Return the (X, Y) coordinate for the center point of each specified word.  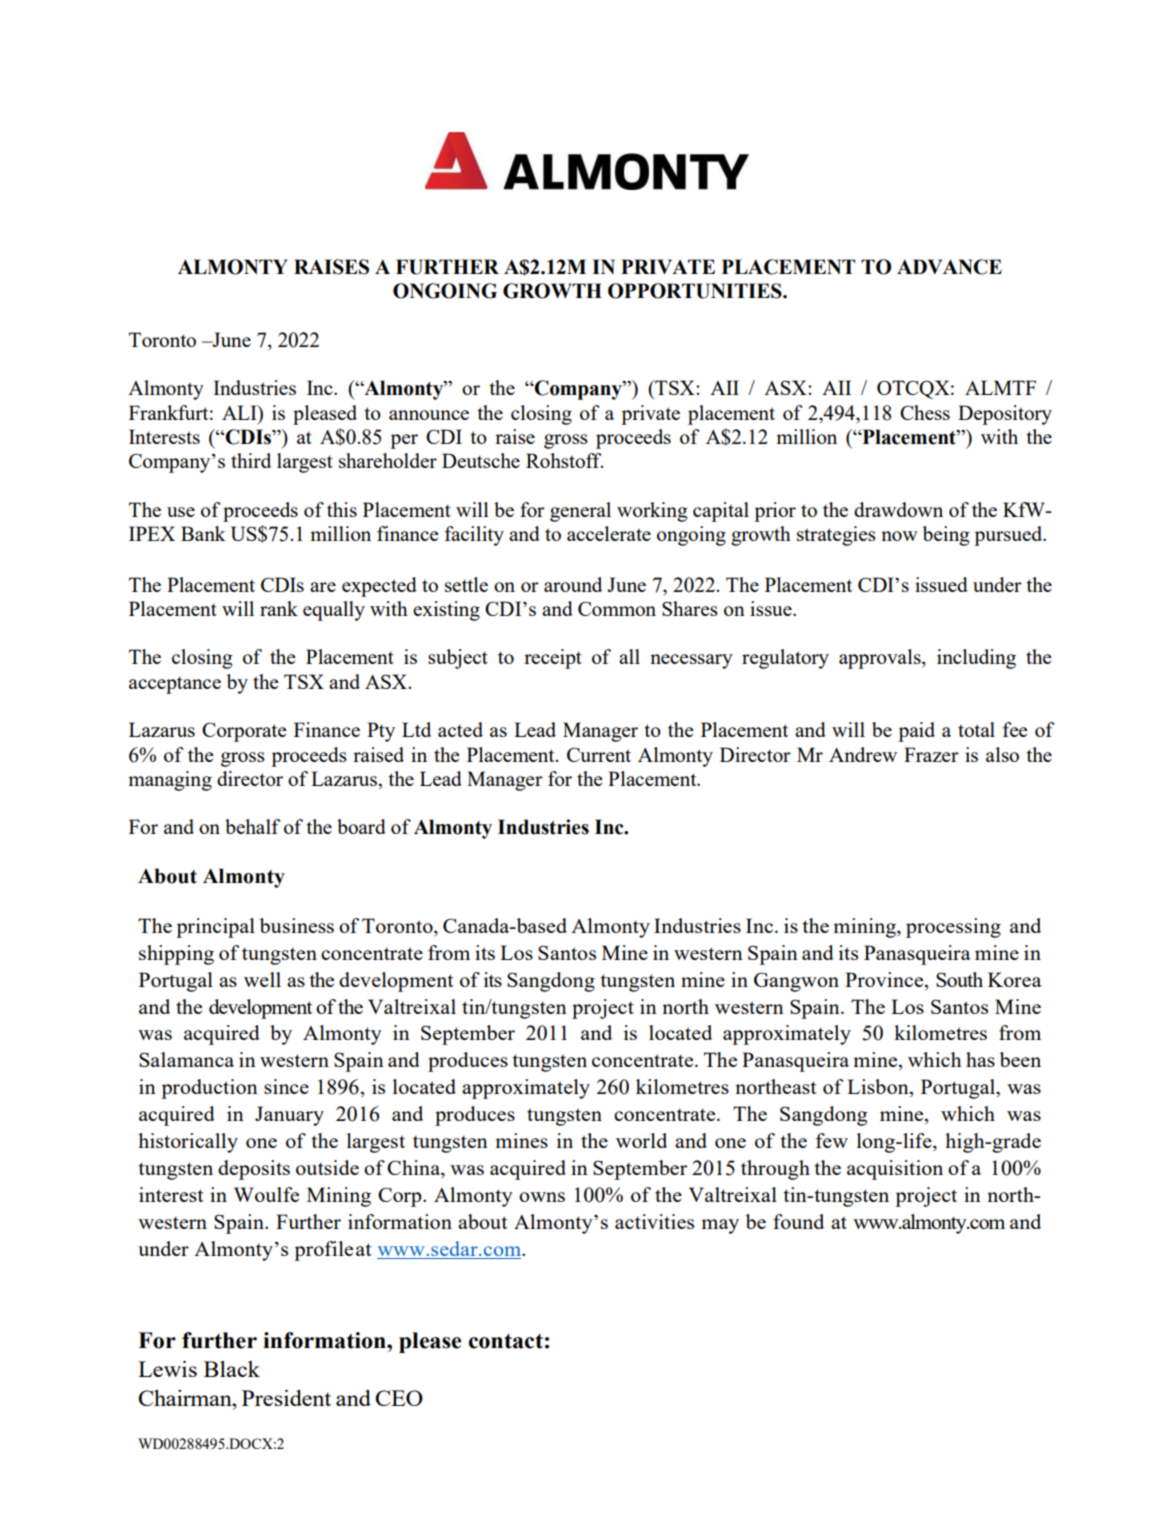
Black (232, 1369)
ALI (240, 412)
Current (599, 754)
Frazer (931, 754)
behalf (253, 826)
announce (429, 415)
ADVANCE (949, 267)
